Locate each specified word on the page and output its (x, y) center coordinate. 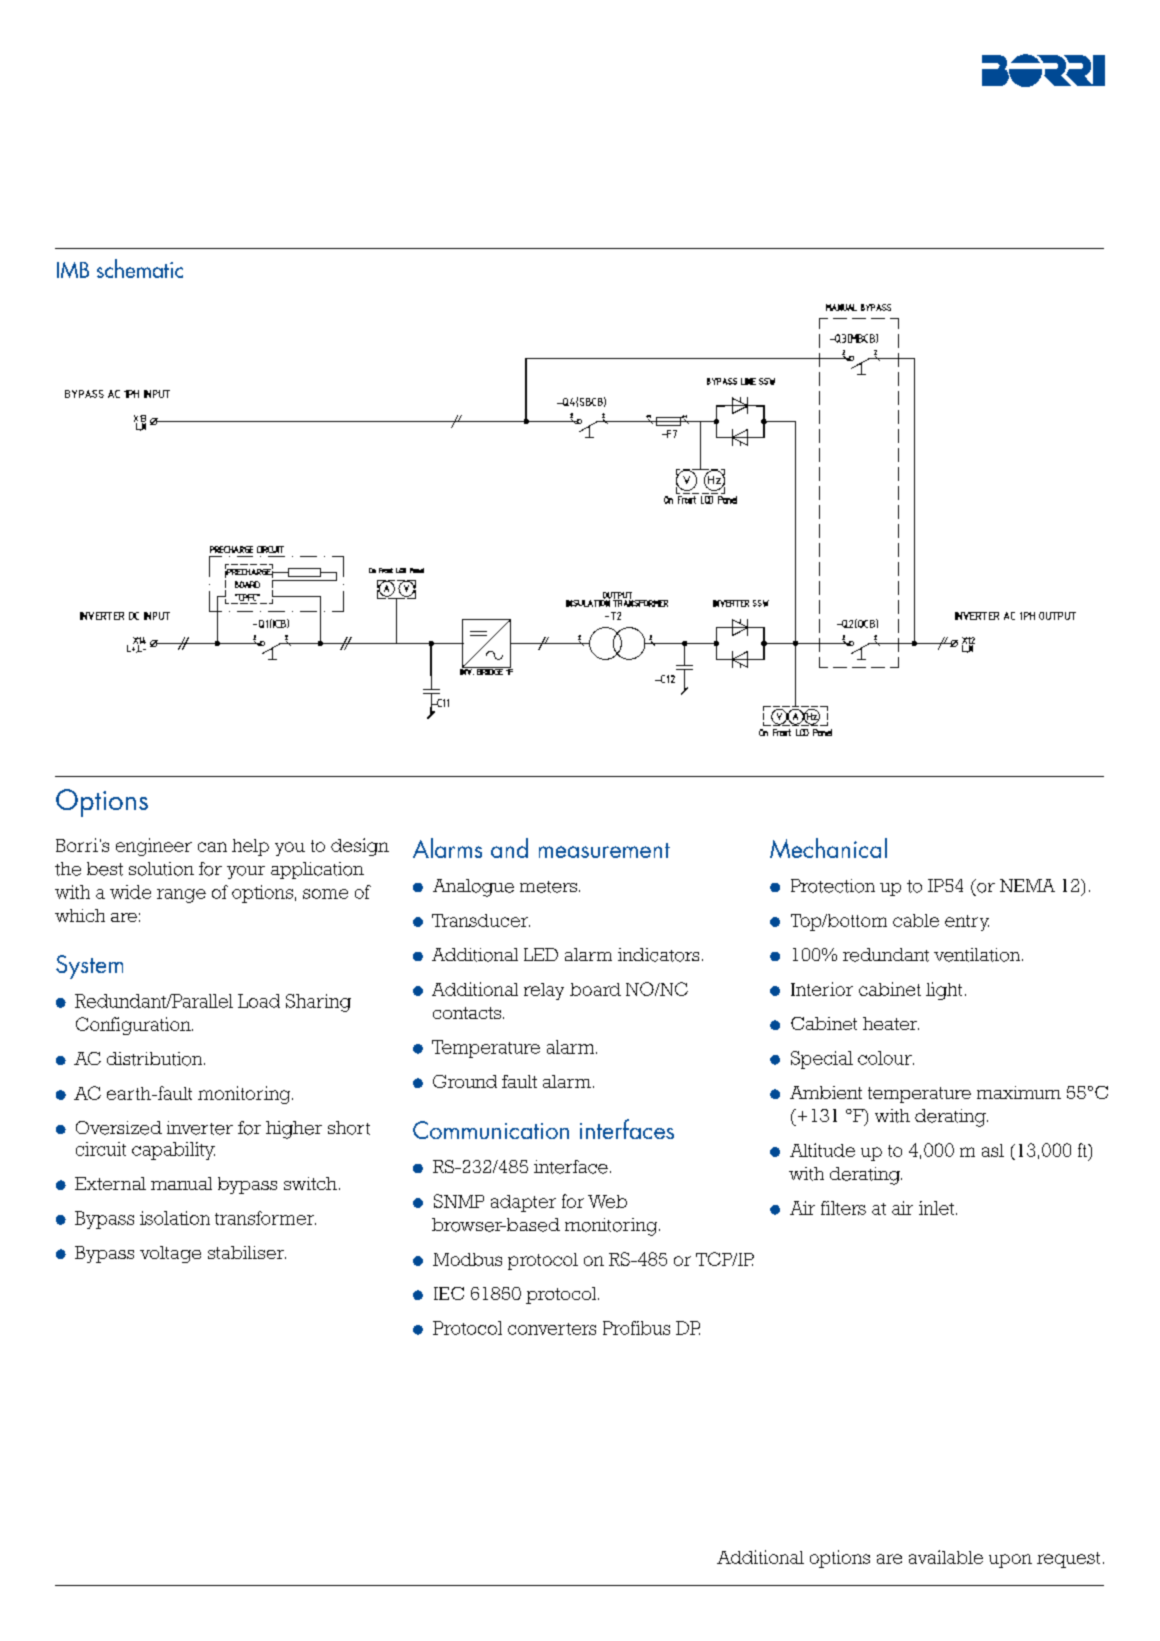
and (509, 848)
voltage (170, 1254)
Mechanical (828, 848)
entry (967, 923)
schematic (140, 268)
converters (552, 1329)
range (181, 896)
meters (548, 887)
